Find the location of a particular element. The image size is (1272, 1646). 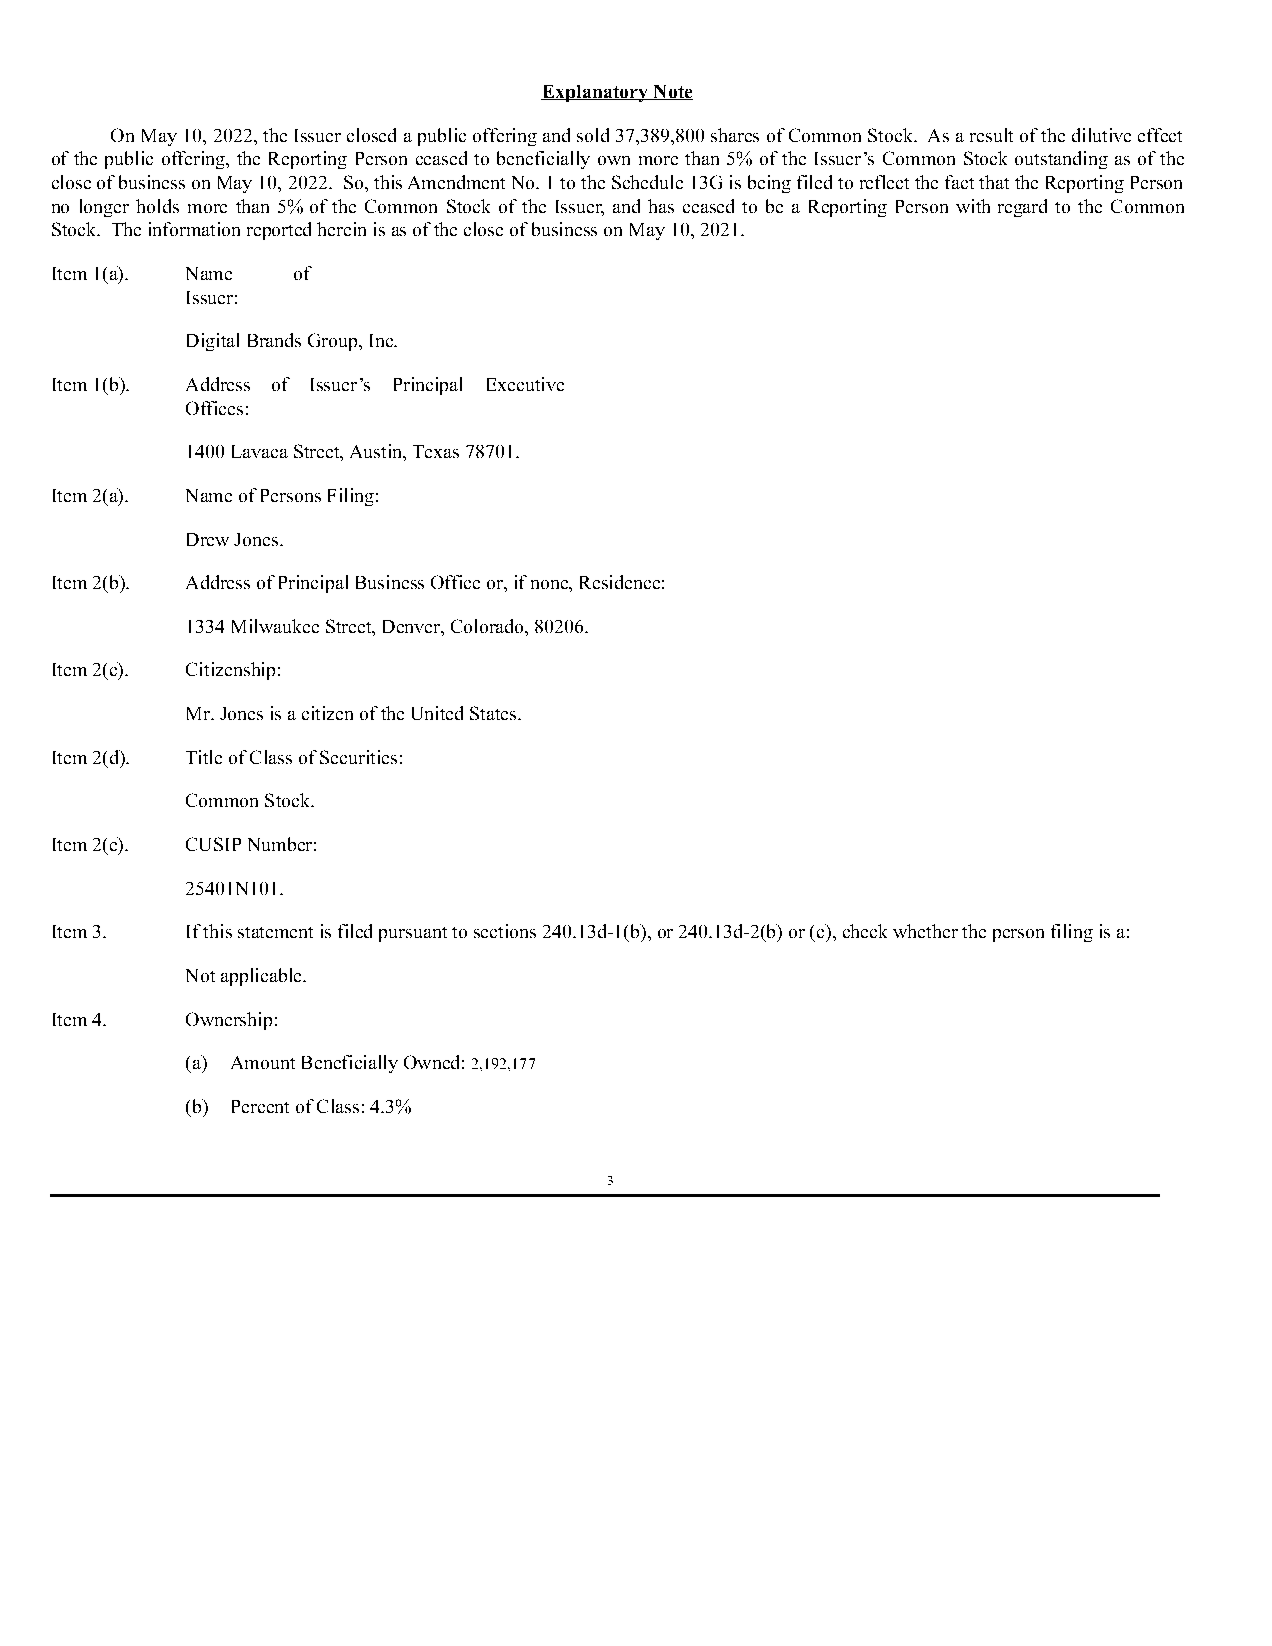

Amount is located at coordinates (263, 1062).
